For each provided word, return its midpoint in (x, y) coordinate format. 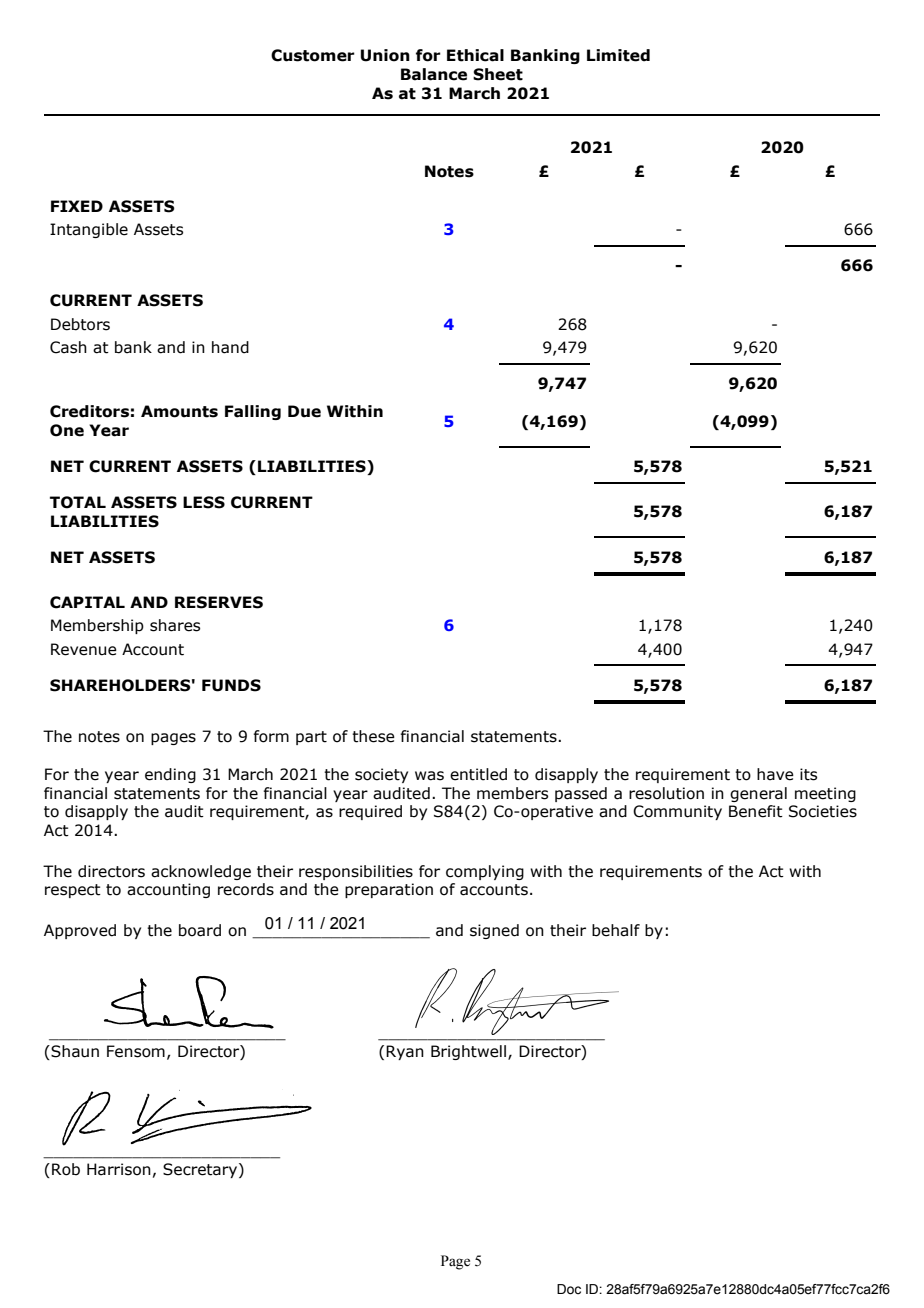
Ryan (405, 1052)
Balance (434, 74)
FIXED (77, 206)
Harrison (119, 1169)
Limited (618, 55)
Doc (569, 1289)
